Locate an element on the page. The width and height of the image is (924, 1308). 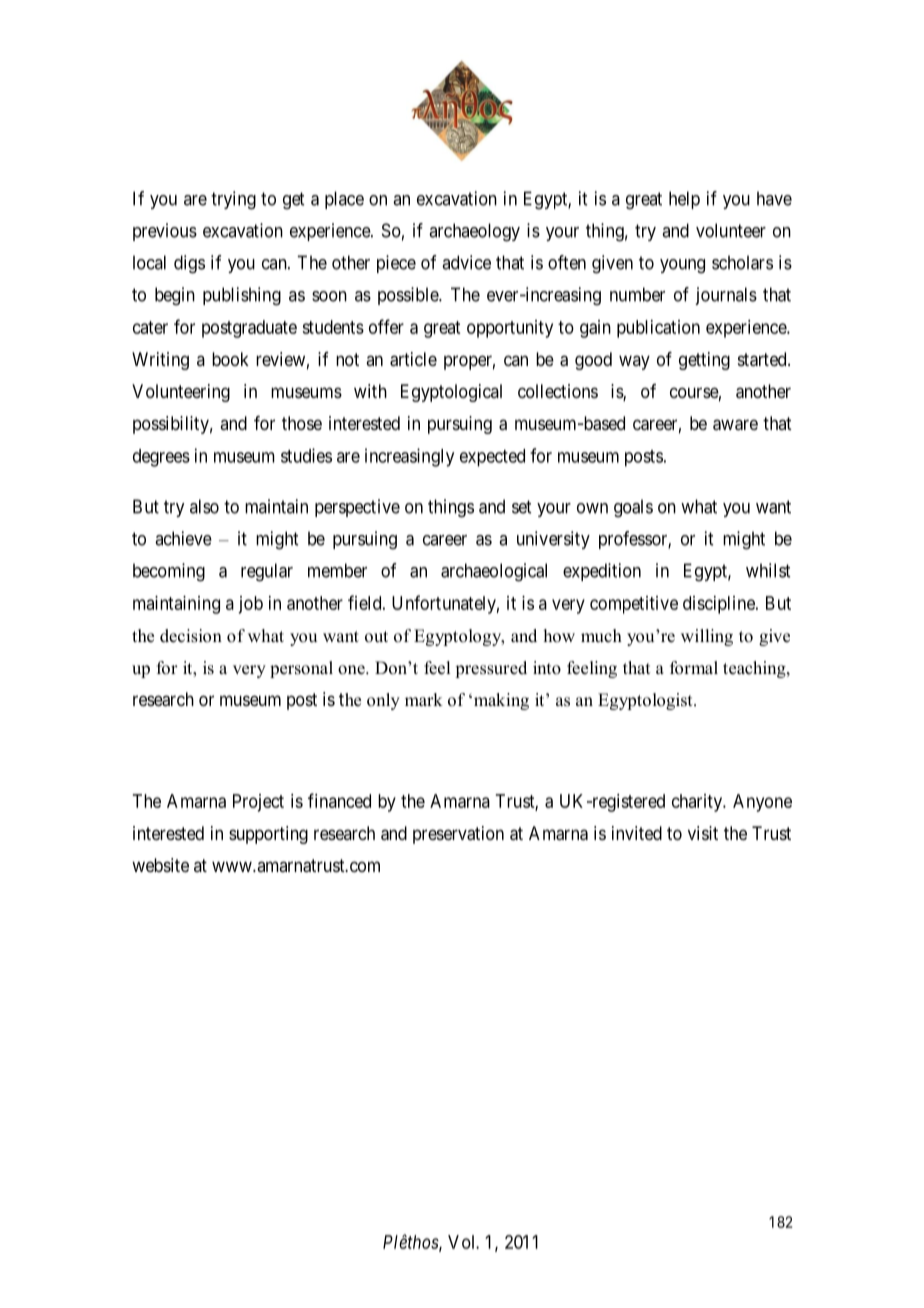
trying is located at coordinates (233, 200).
